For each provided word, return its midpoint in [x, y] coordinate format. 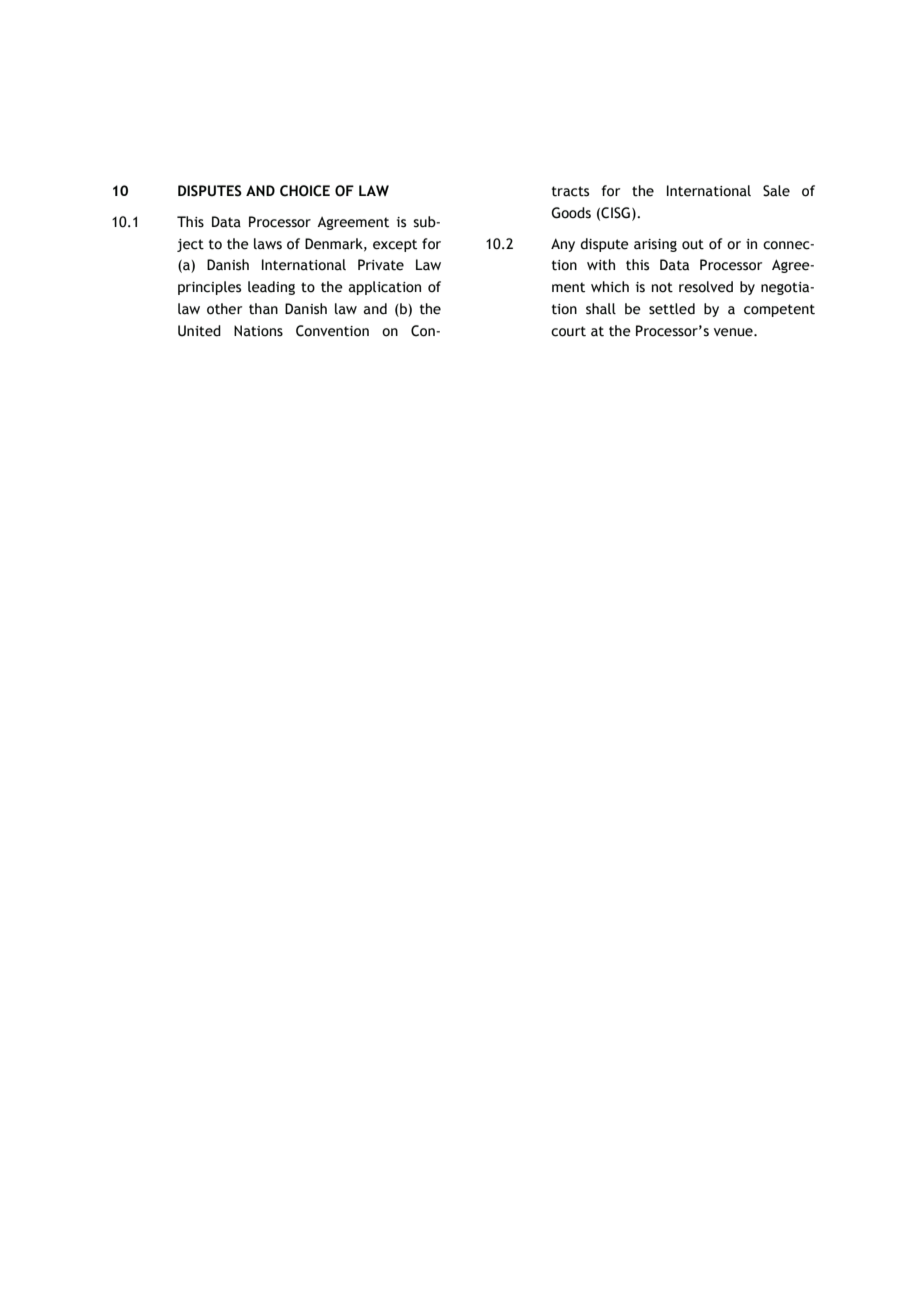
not [662, 287]
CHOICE [305, 191]
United [199, 331]
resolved [706, 287]
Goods [571, 213]
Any [563, 245]
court [568, 331]
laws [268, 244]
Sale [776, 191]
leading [271, 288]
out [693, 244]
